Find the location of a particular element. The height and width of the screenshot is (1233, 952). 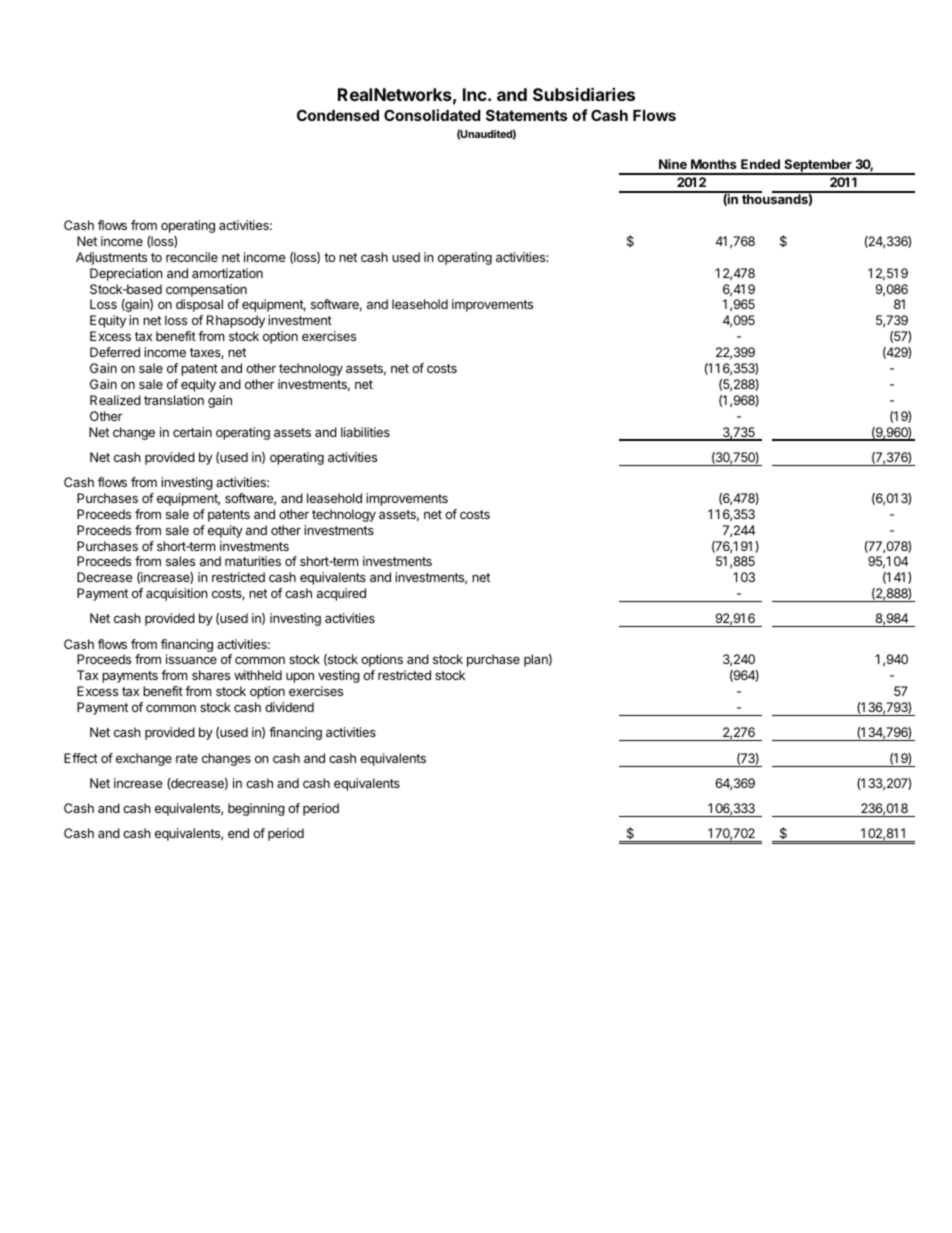

dividend is located at coordinates (289, 707).
